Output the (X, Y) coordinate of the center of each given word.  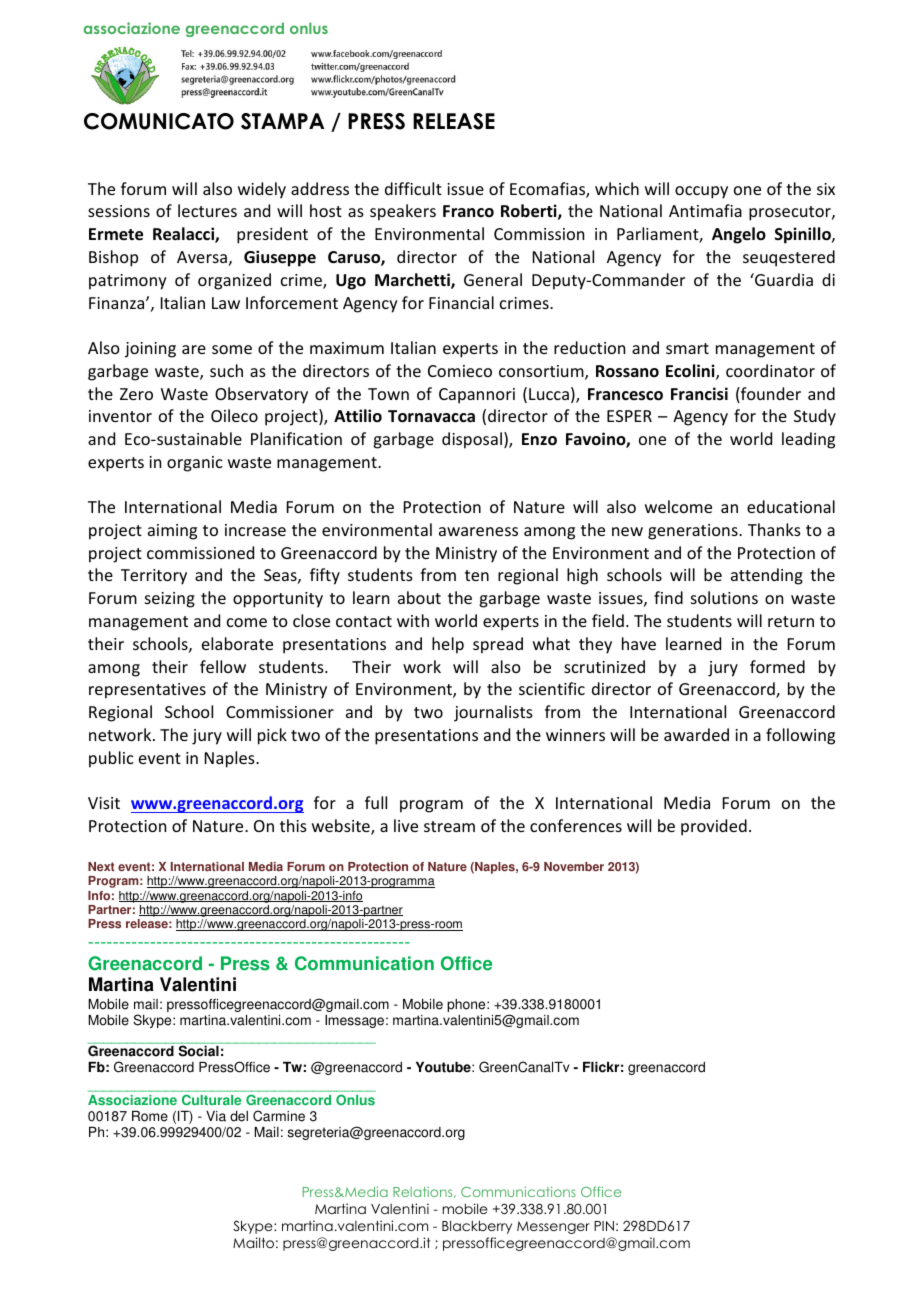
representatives (147, 691)
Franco (468, 211)
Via (216, 1116)
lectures (207, 210)
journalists (493, 713)
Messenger (553, 1227)
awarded (696, 734)
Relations (424, 1192)
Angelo (739, 235)
